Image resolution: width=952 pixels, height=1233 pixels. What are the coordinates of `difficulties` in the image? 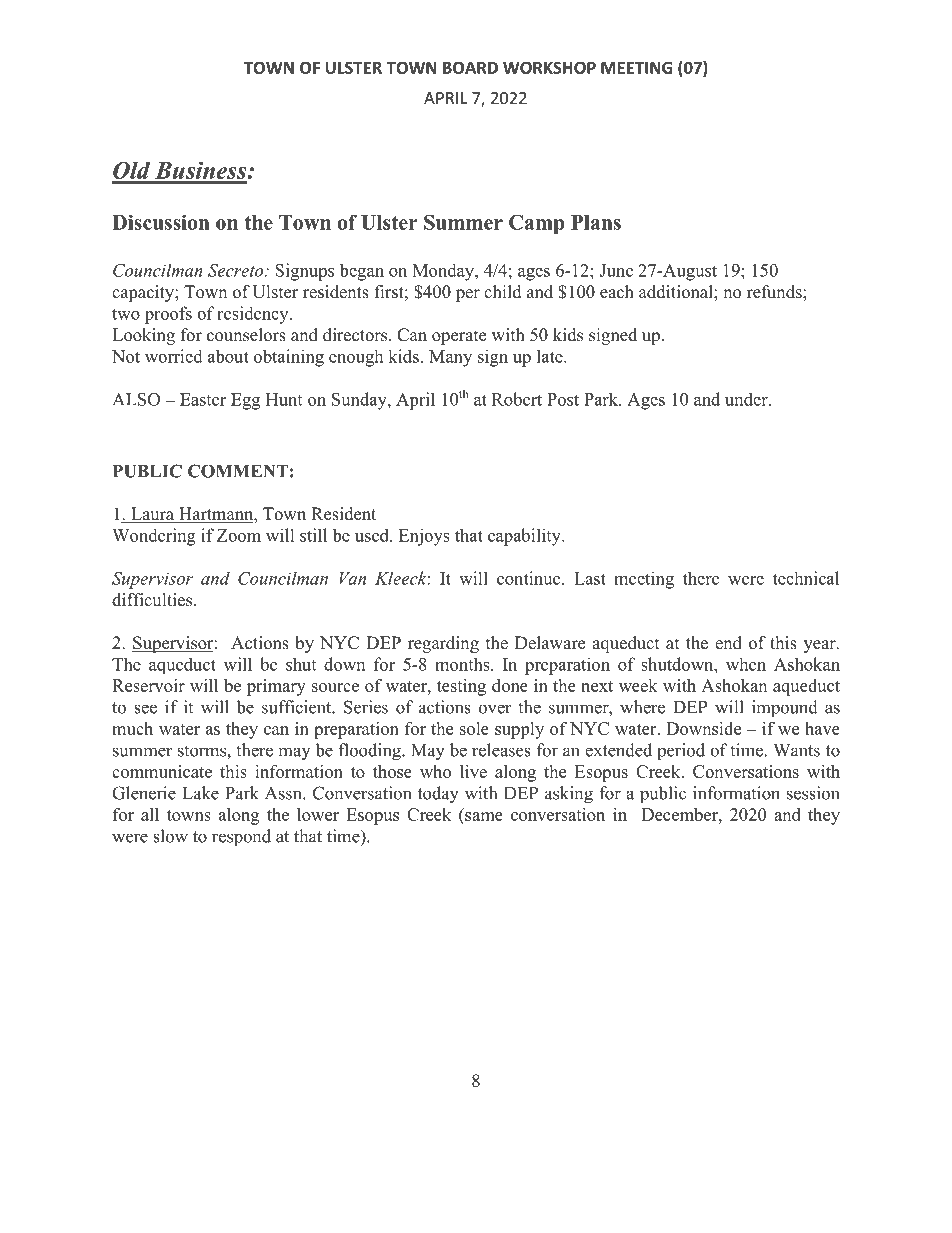 It's located at (153, 600).
